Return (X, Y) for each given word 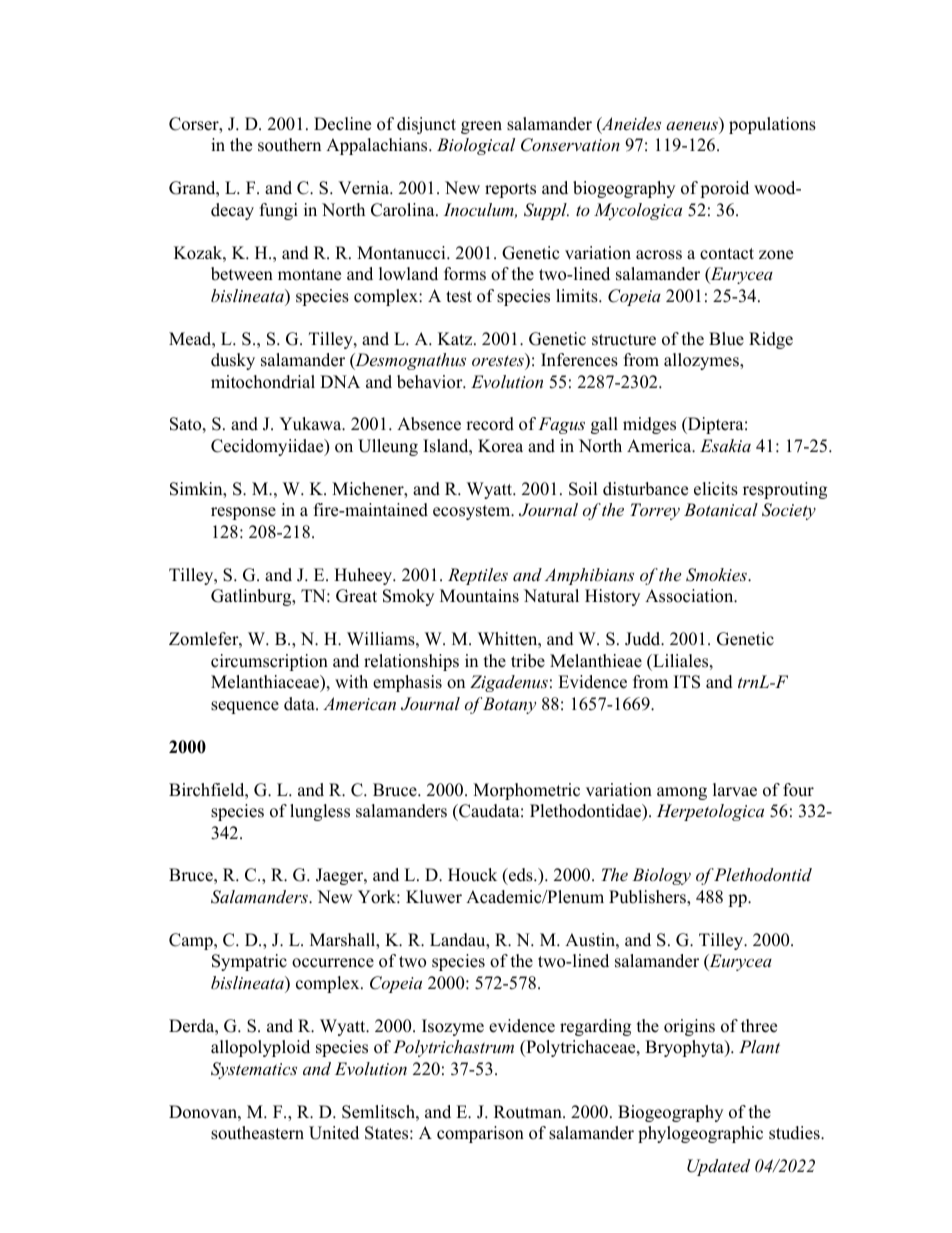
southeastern (257, 1133)
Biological (476, 146)
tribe (528, 661)
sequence (245, 707)
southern (289, 145)
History (612, 597)
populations (772, 125)
